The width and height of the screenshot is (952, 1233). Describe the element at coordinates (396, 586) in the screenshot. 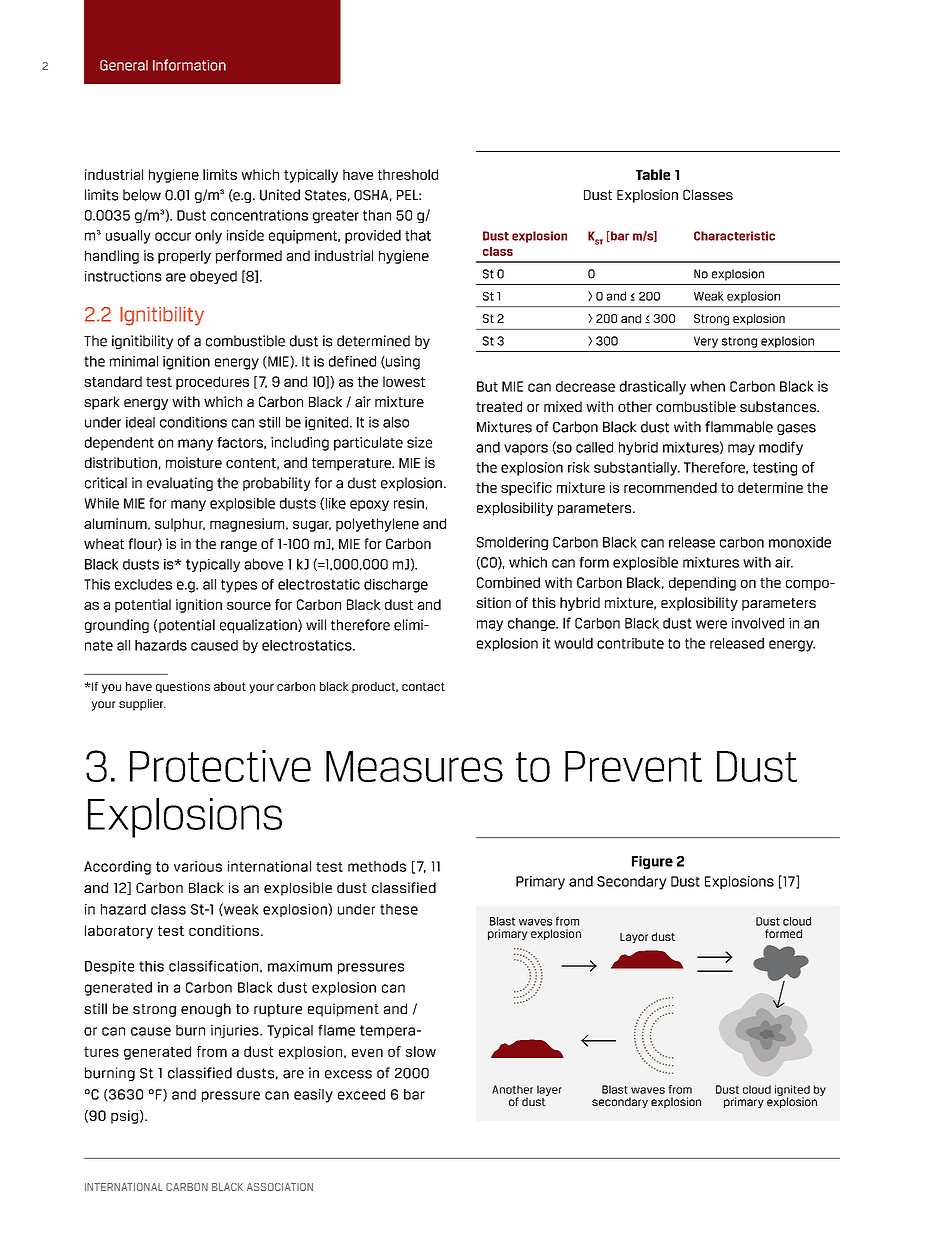

I see `discharge` at that location.
